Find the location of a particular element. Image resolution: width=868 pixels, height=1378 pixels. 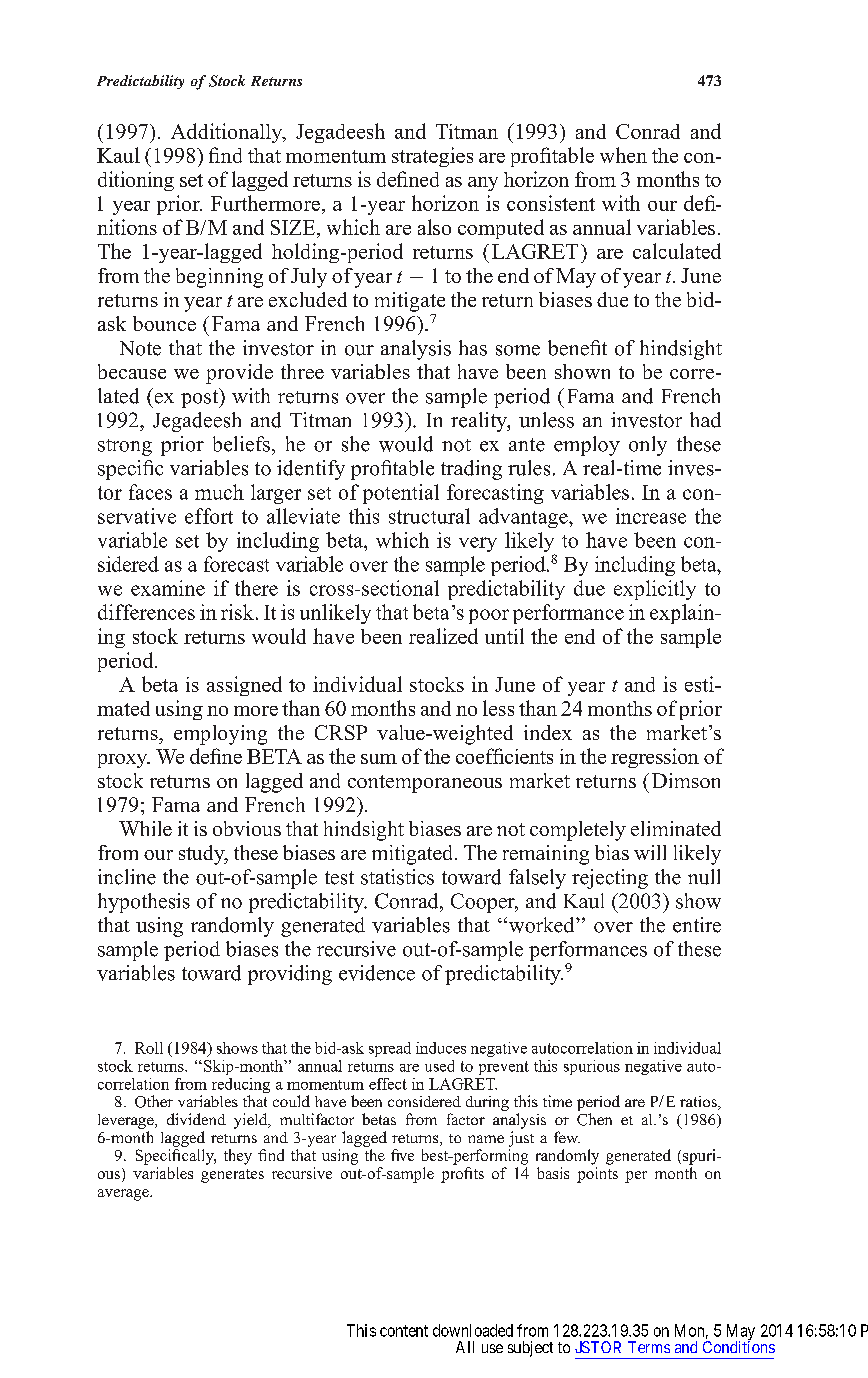

regression is located at coordinates (655, 758).
